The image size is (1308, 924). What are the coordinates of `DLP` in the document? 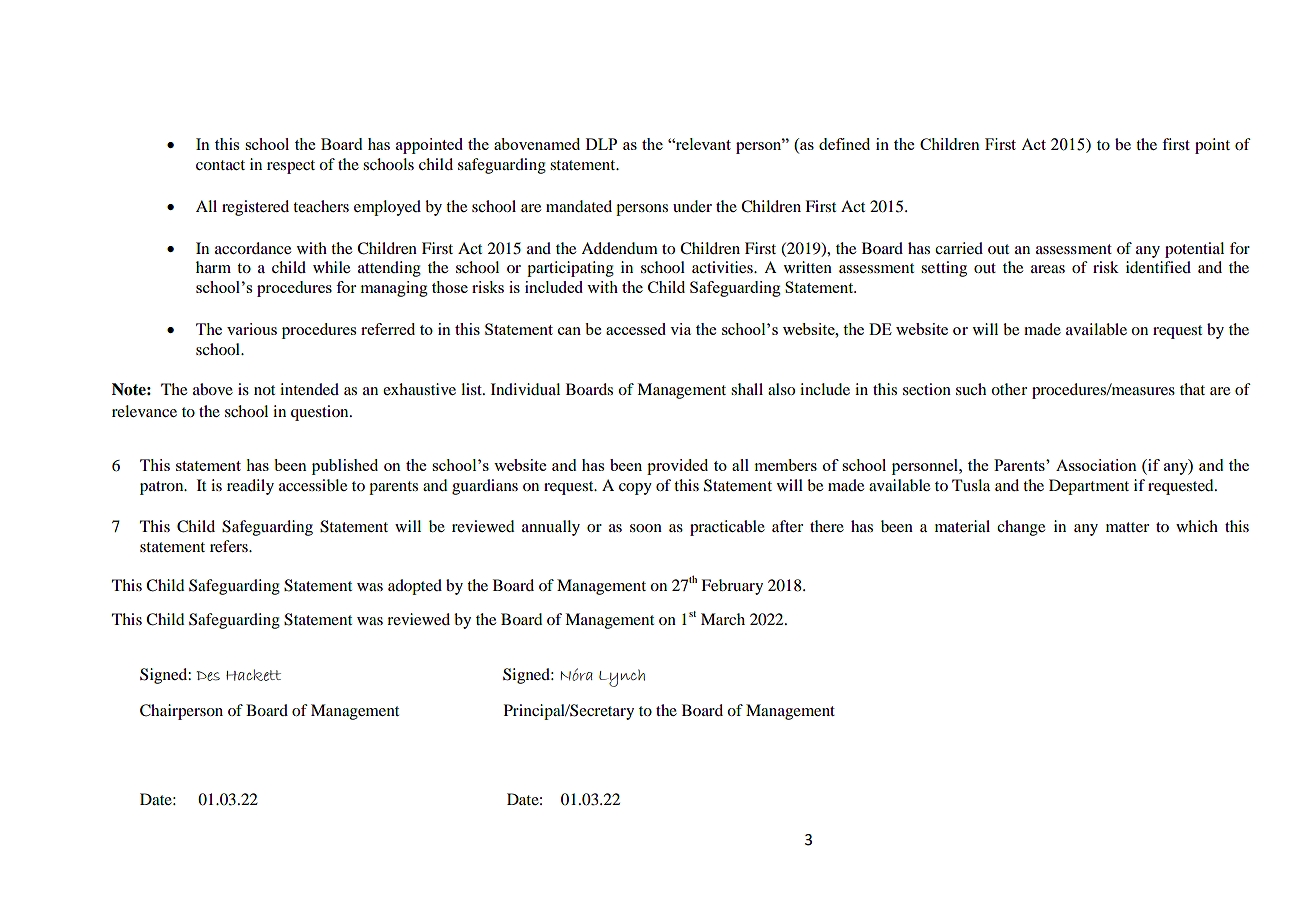 It's located at (601, 144).
